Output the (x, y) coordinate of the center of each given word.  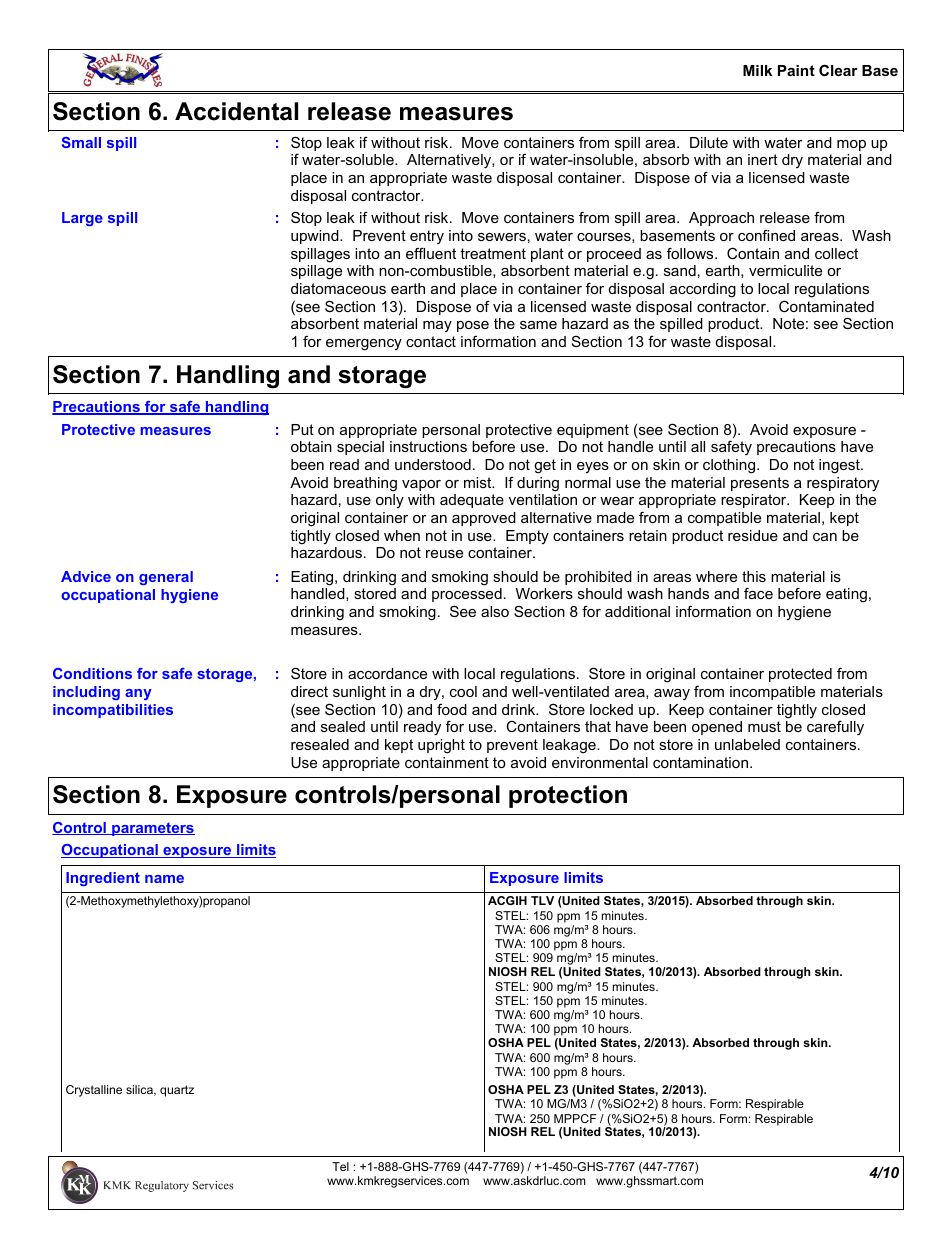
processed (467, 595)
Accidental (236, 111)
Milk (757, 70)
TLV (542, 900)
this (754, 576)
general (166, 578)
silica (140, 1090)
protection (568, 796)
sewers (502, 237)
